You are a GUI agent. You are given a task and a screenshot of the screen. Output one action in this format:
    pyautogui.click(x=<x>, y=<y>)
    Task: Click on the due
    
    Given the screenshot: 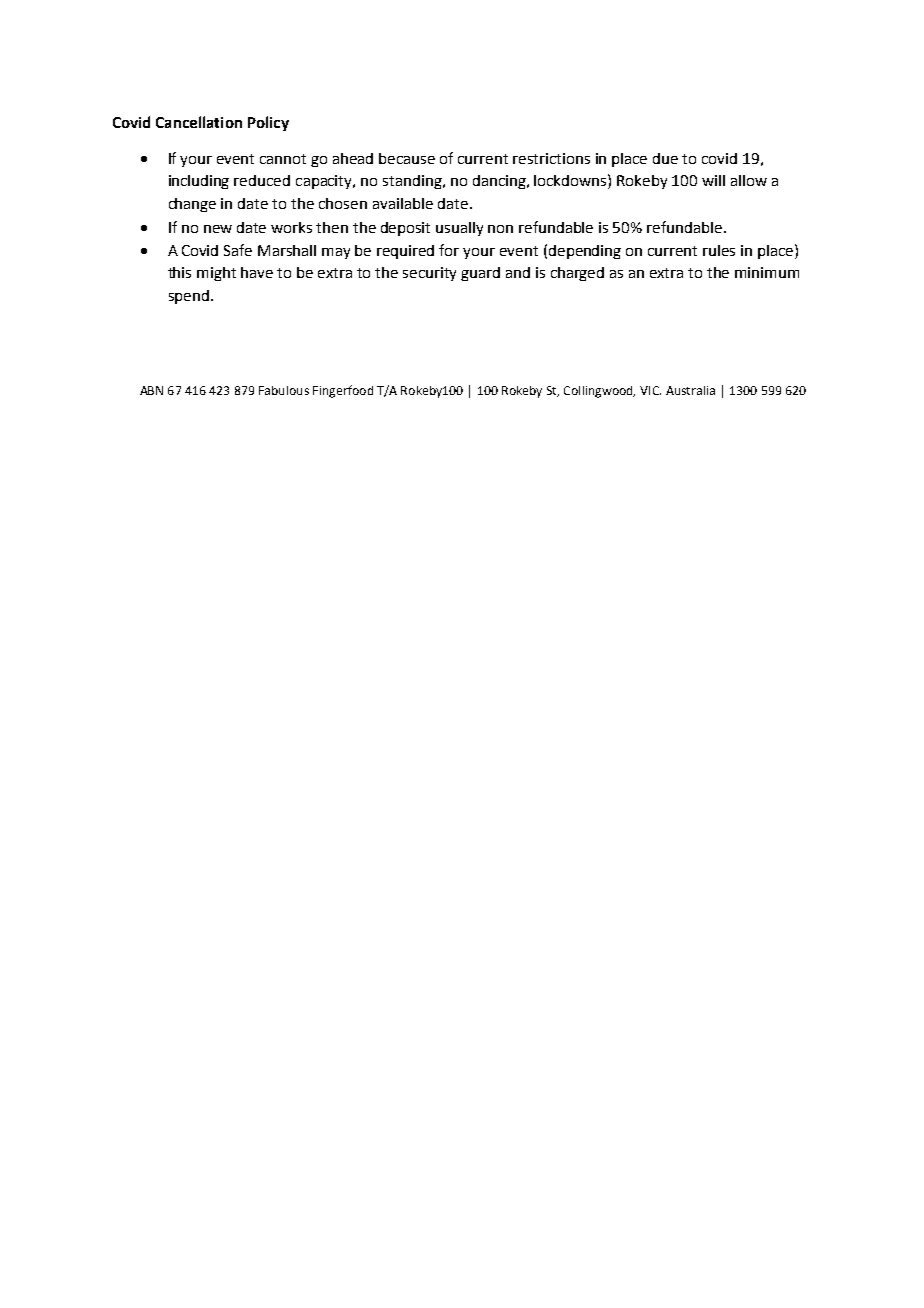 What is the action you would take?
    pyautogui.click(x=665, y=158)
